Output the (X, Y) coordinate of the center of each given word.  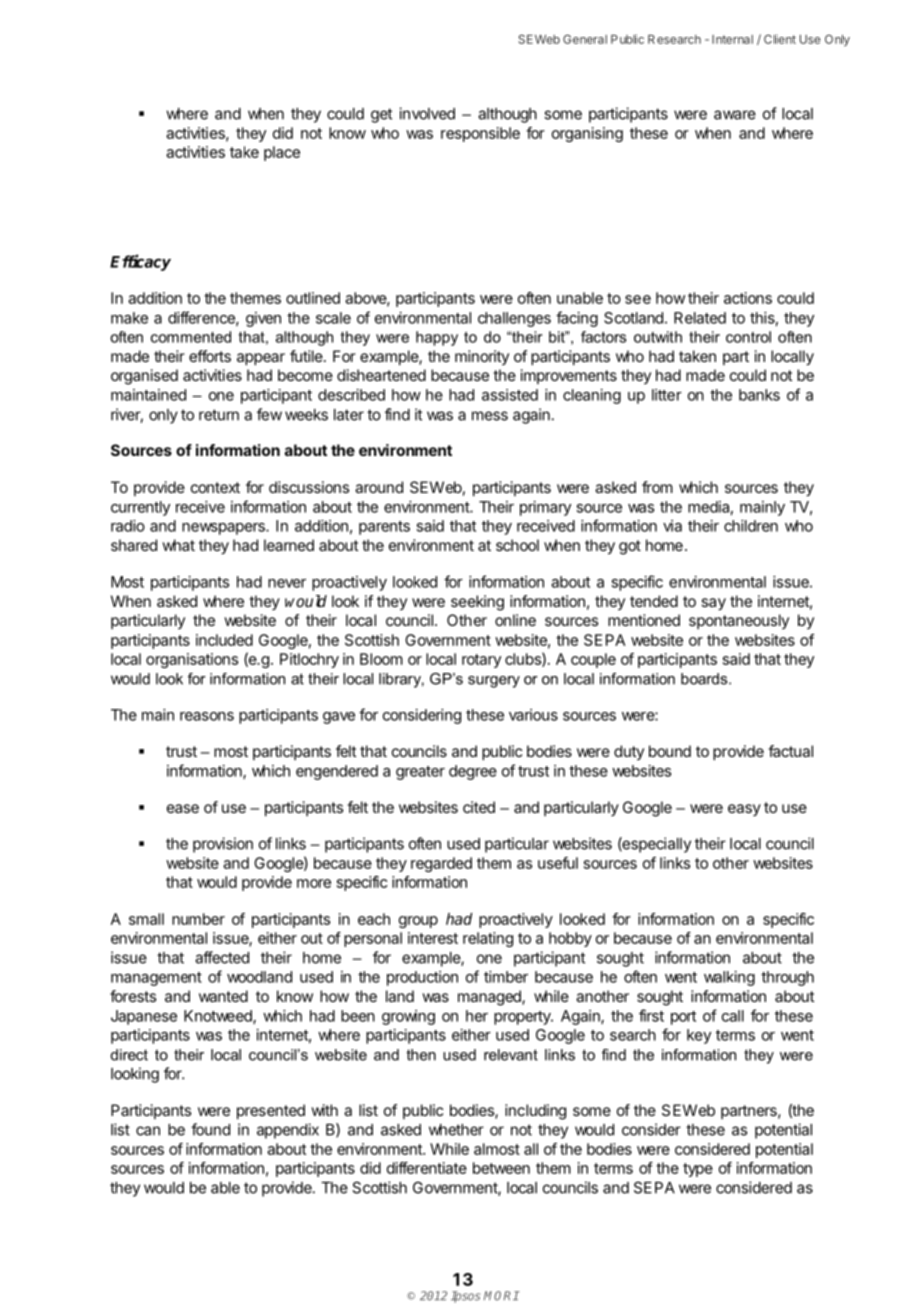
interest (433, 938)
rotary (481, 661)
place (282, 153)
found (210, 1129)
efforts (210, 356)
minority (482, 357)
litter (667, 395)
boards (705, 679)
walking (729, 978)
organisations (192, 660)
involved (427, 113)
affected (222, 957)
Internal (732, 39)
